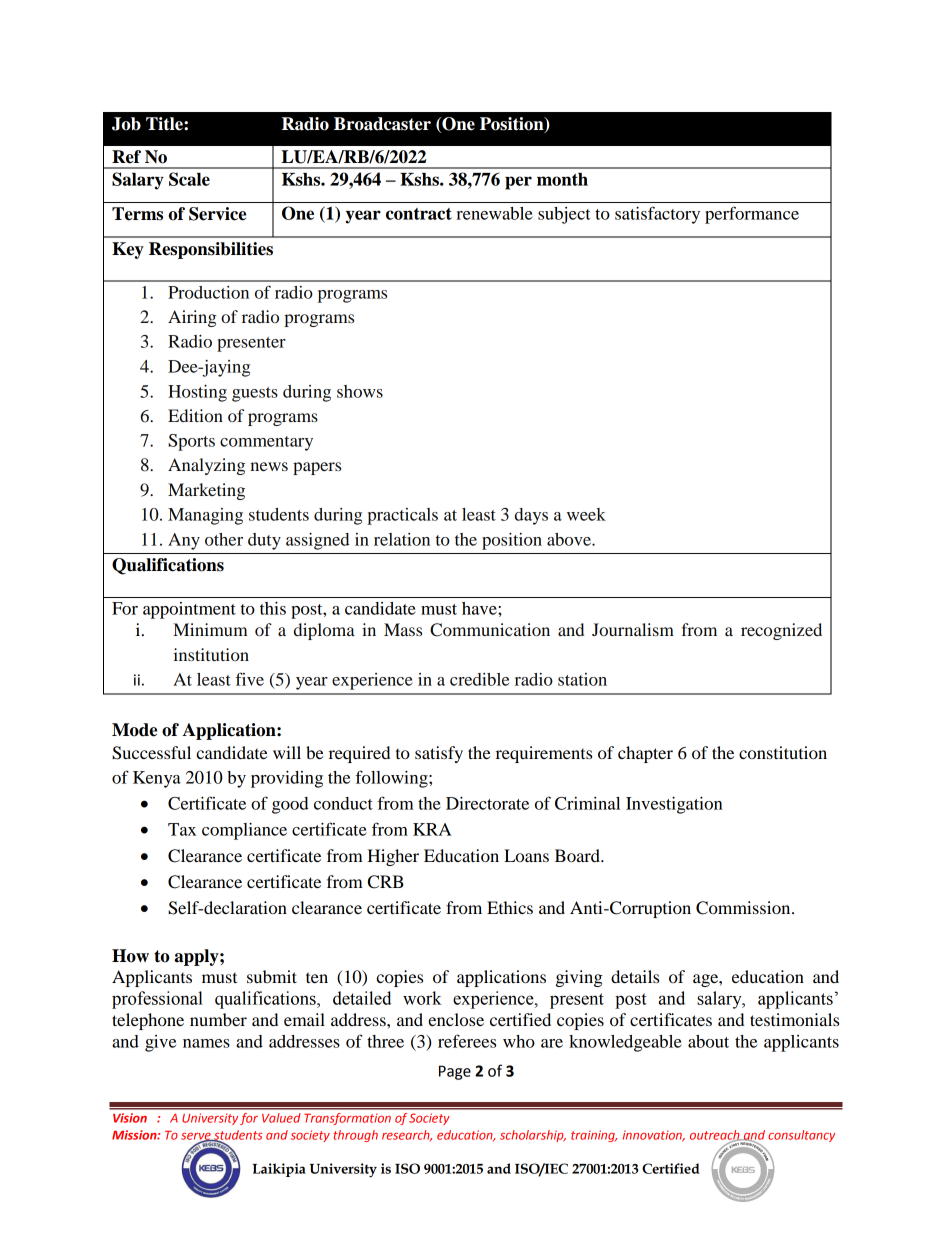 The image size is (952, 1233). Describe the element at coordinates (455, 1072) in the screenshot. I see `Page` at that location.
